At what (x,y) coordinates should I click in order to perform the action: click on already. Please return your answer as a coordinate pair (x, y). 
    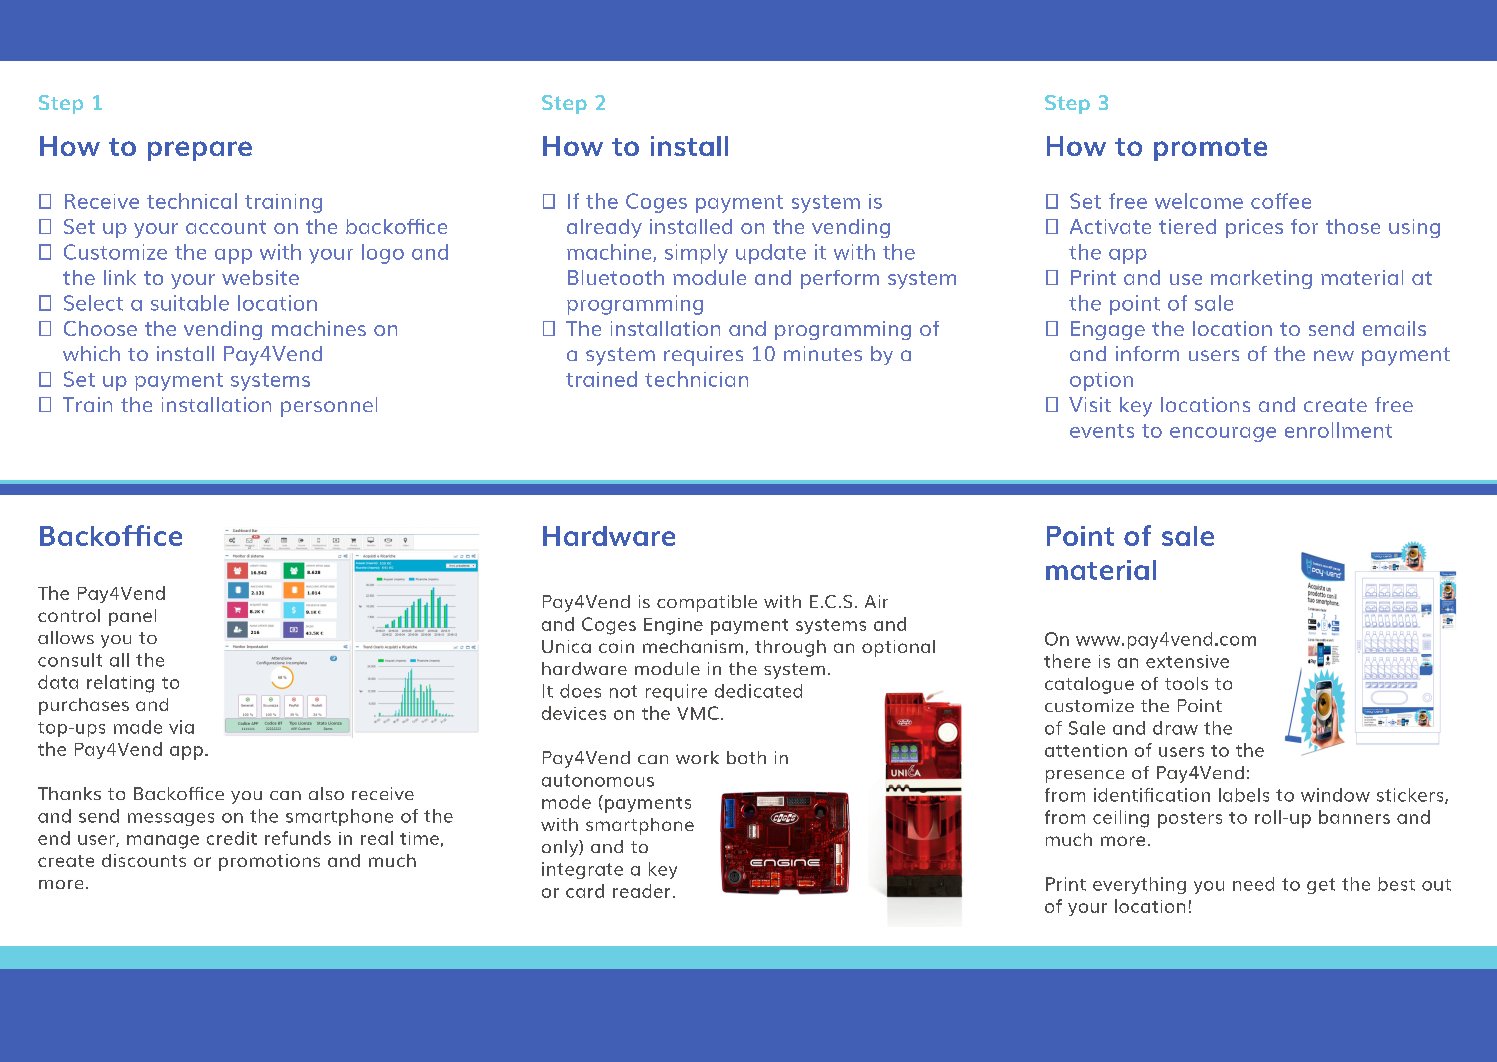
    Looking at the image, I should click on (604, 228).
